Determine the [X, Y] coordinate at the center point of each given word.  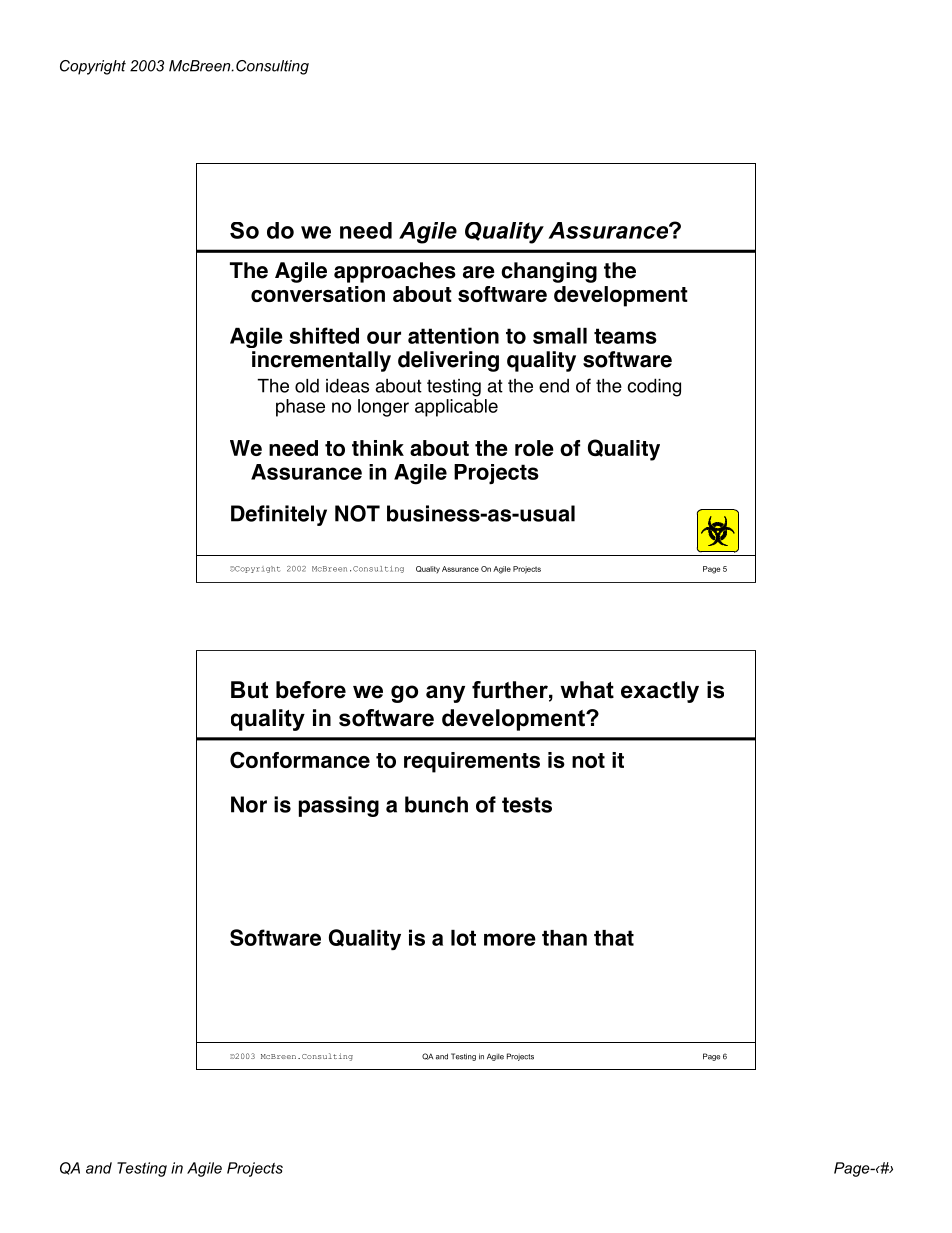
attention [453, 335]
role [534, 448]
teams [625, 336]
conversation [318, 294]
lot [463, 938]
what [587, 690]
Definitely [279, 515]
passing [339, 806]
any [445, 694]
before [311, 690]
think [378, 448]
